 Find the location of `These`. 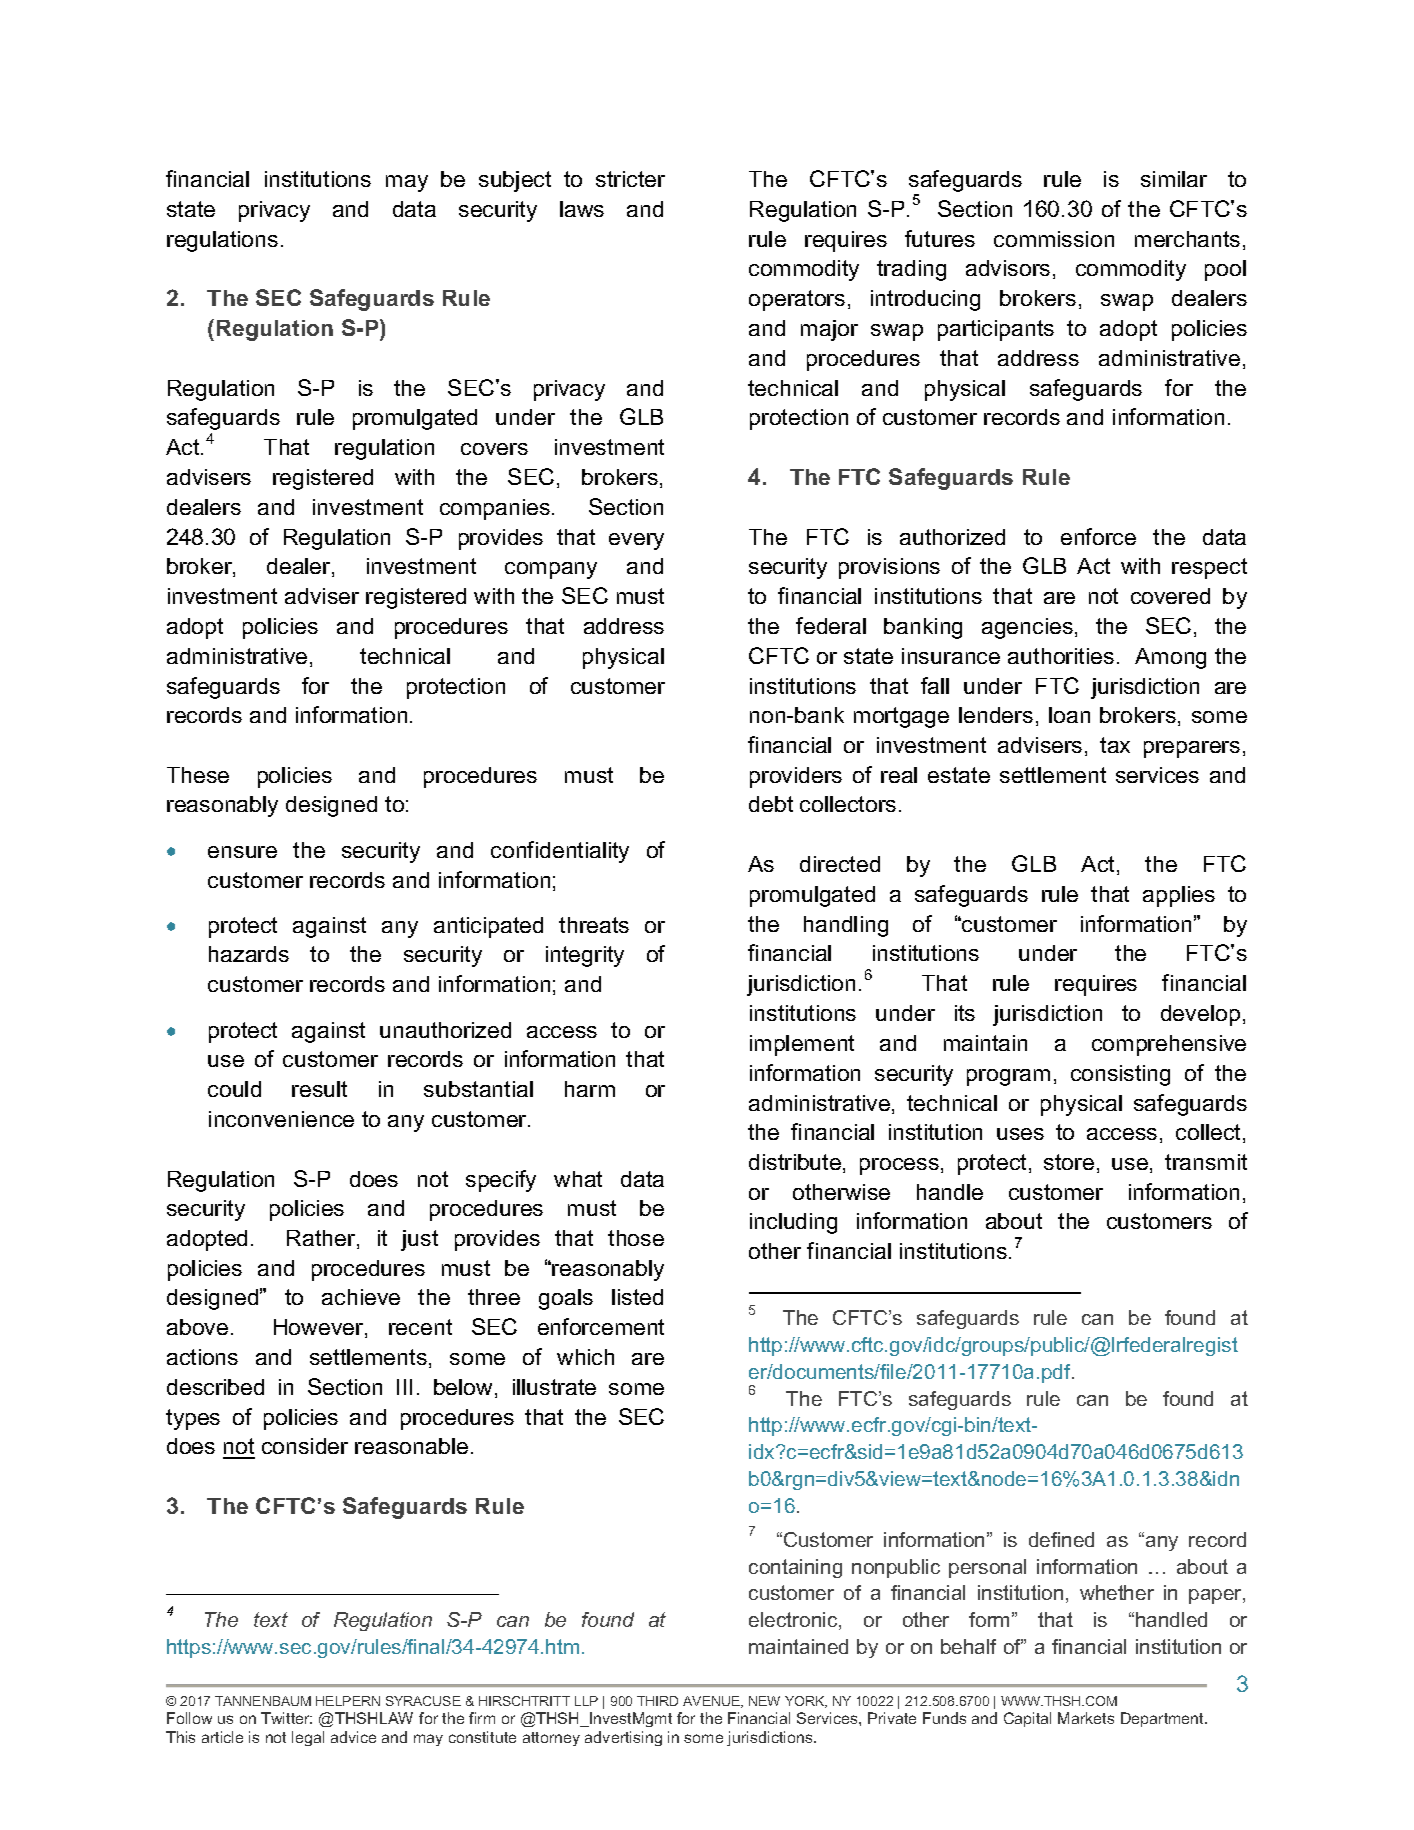

These is located at coordinates (198, 775).
